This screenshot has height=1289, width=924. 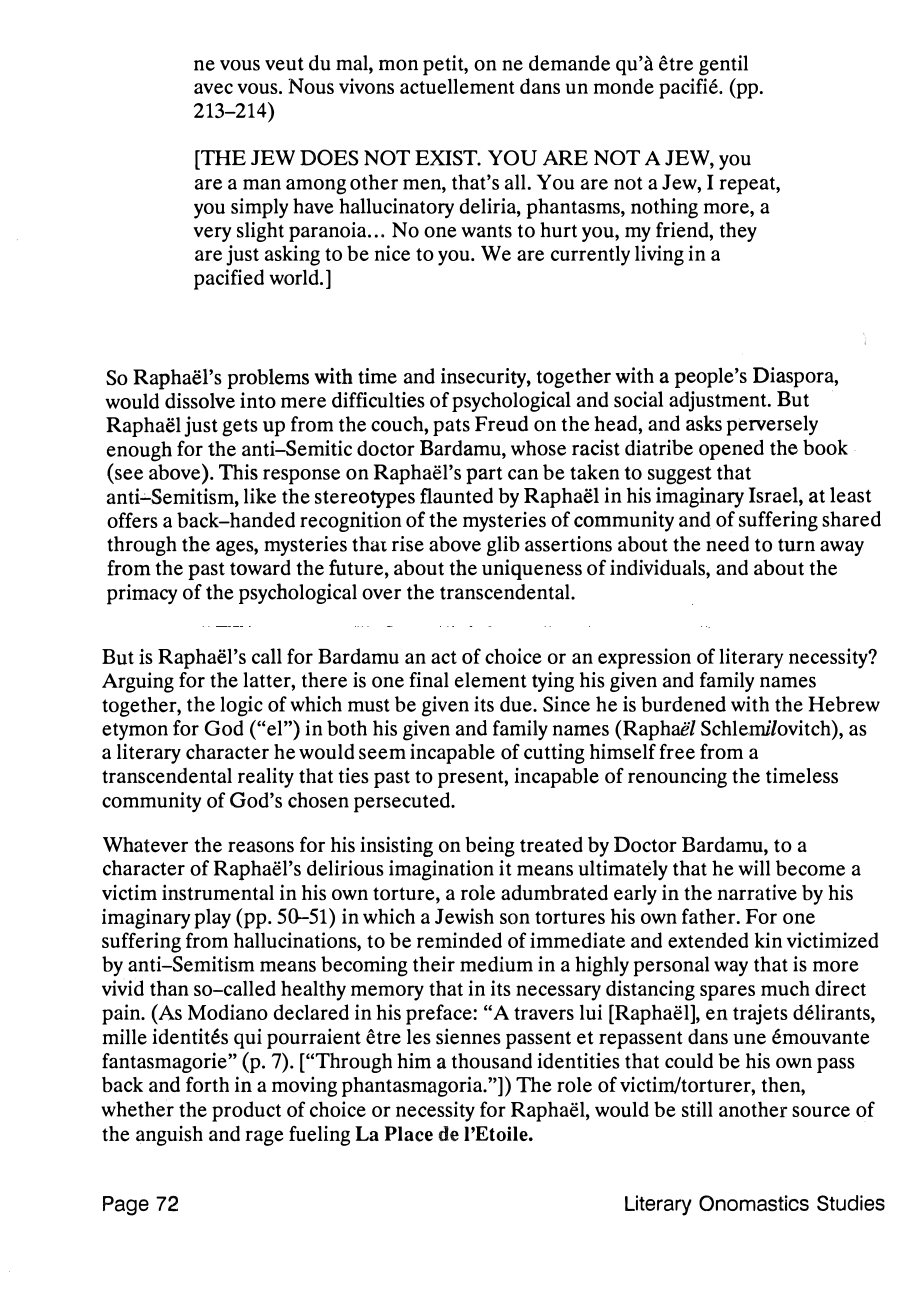 I want to click on Freud, so click(x=501, y=423).
